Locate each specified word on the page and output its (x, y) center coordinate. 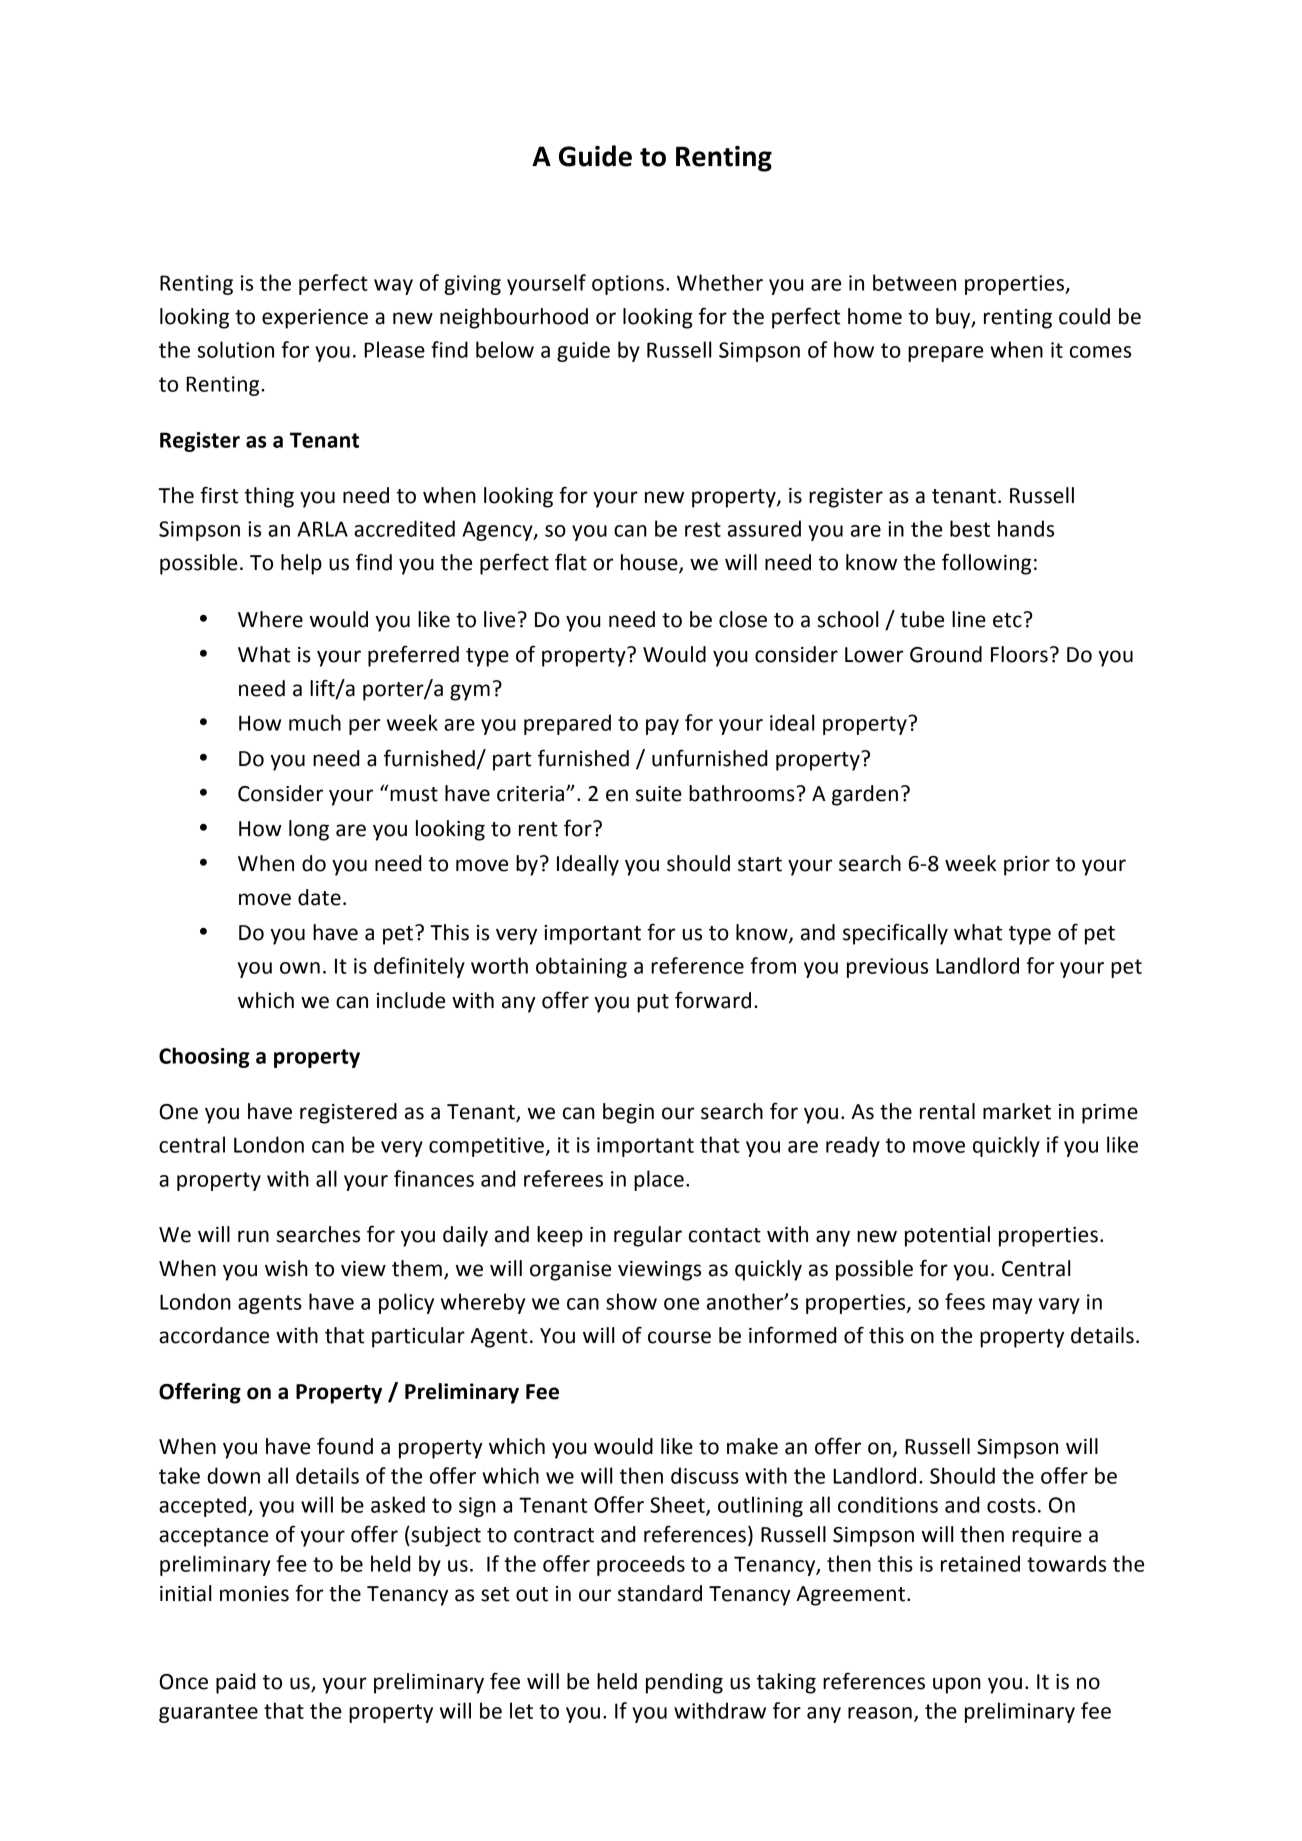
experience (315, 319)
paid (235, 1683)
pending (684, 1683)
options (628, 285)
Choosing (204, 1057)
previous (887, 968)
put (653, 1003)
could (1084, 316)
